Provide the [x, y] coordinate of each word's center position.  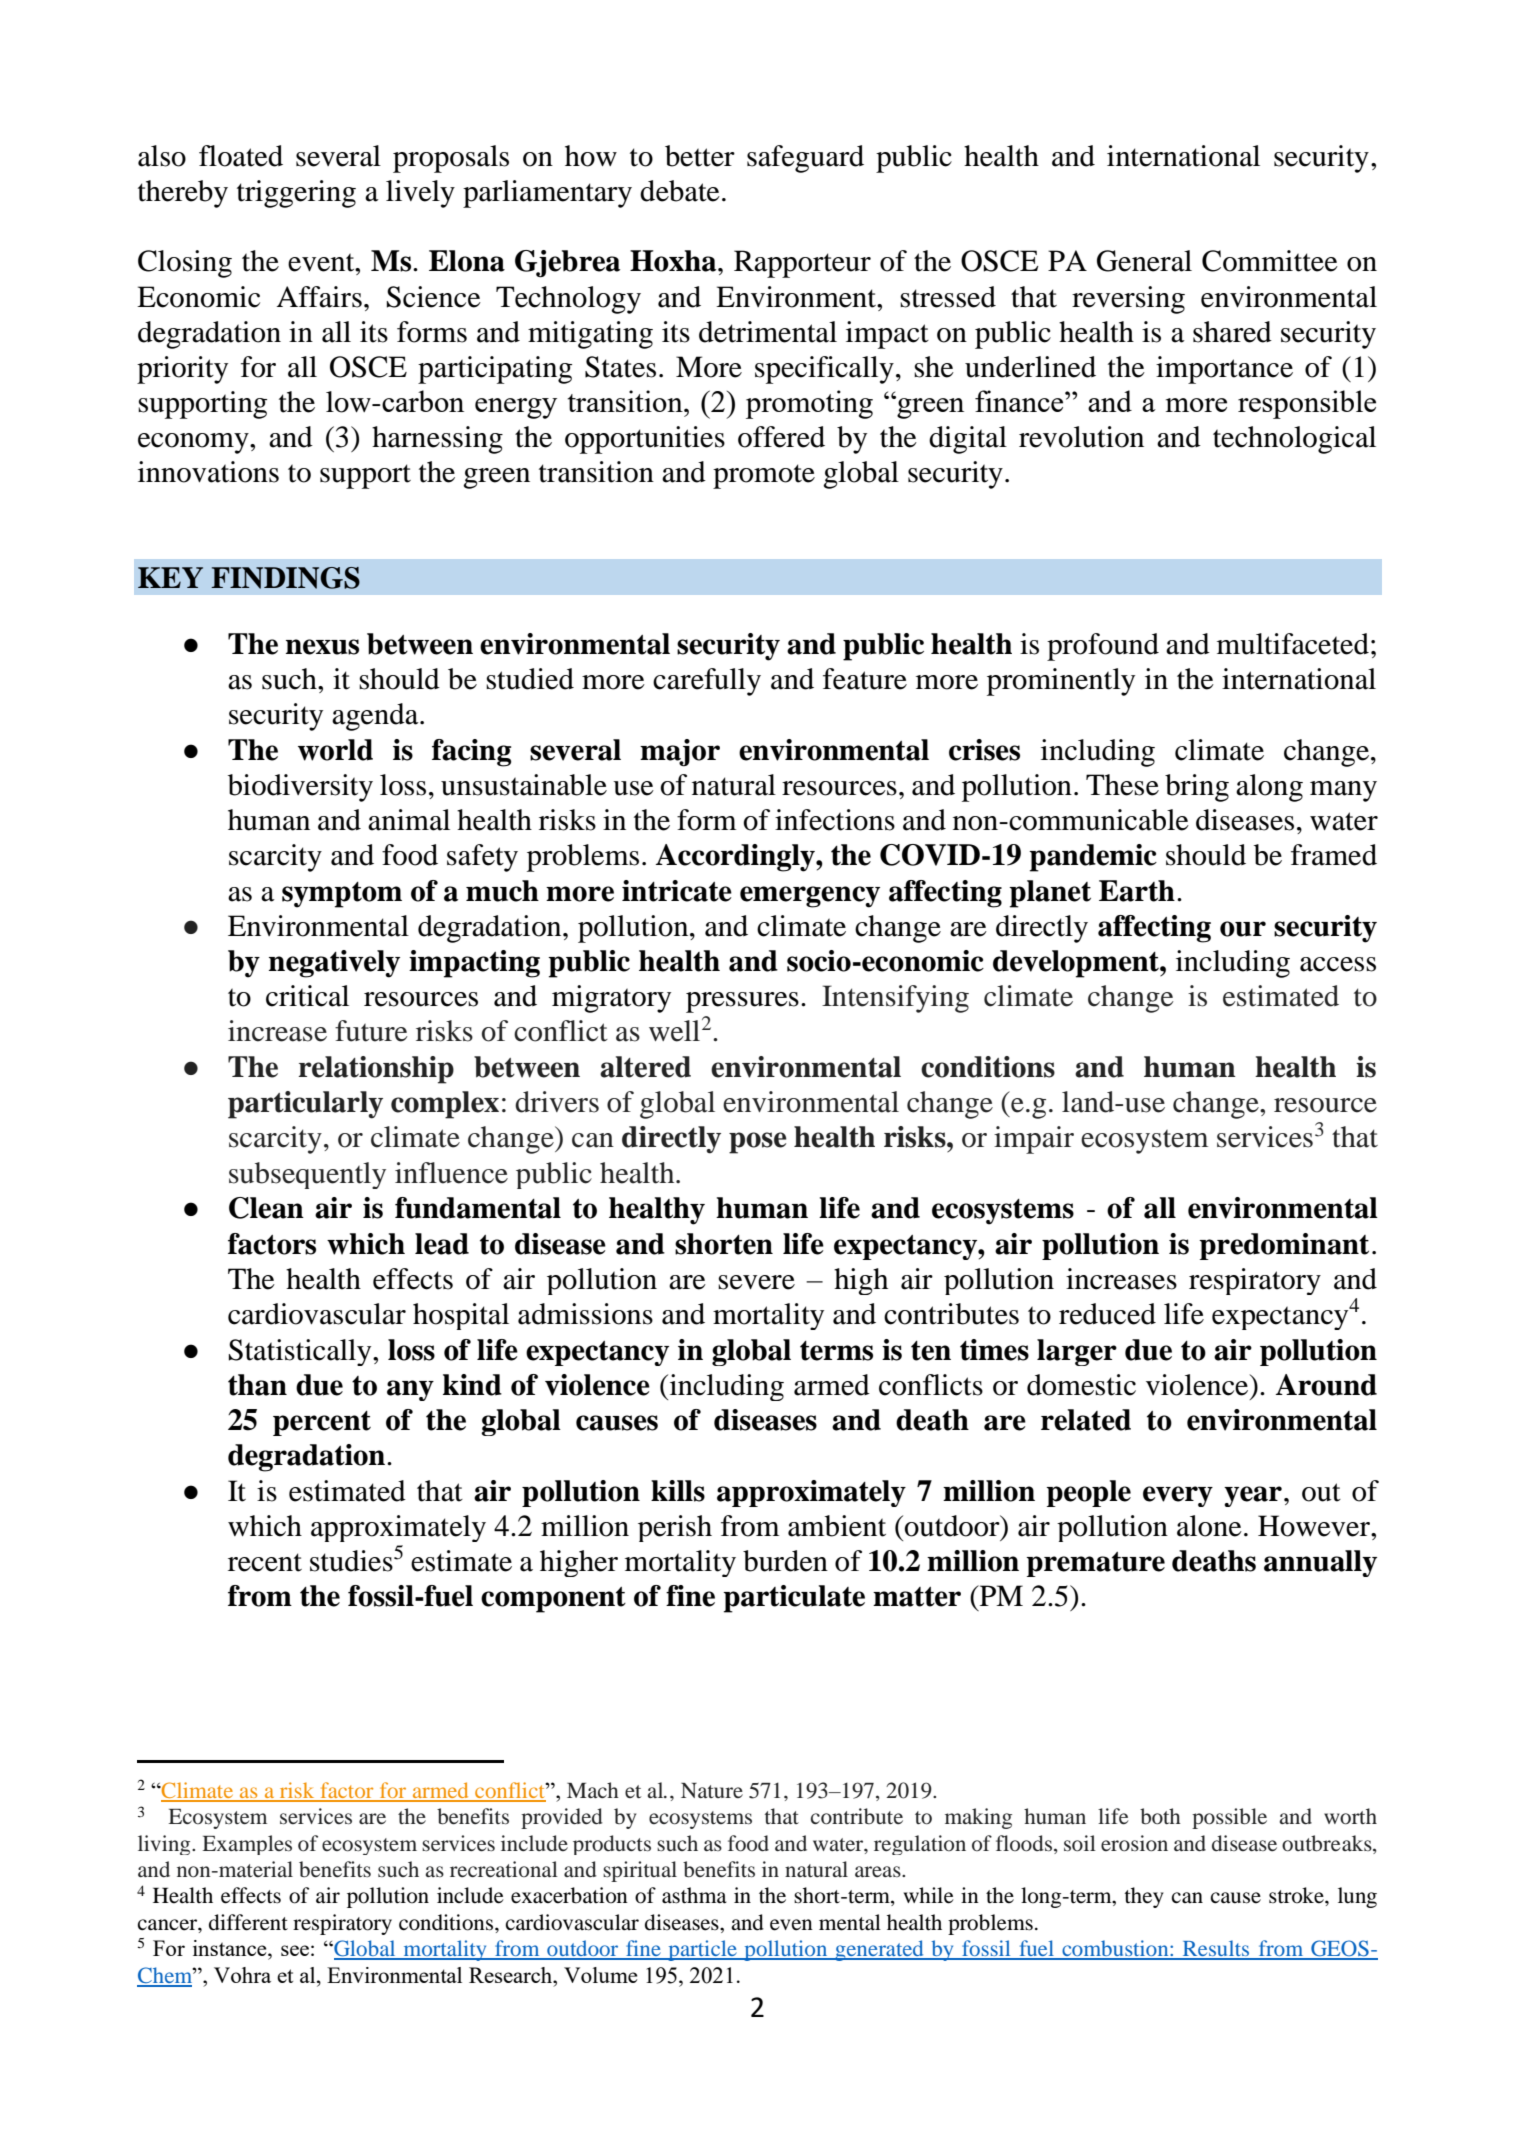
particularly [305, 1105]
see [295, 1950]
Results [1216, 1949]
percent [322, 1423]
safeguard [805, 159]
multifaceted [1293, 644]
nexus [322, 647]
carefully [707, 682]
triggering [296, 194]
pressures [742, 1002]
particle [702, 1950]
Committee [1270, 261]
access [1338, 964]
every [1178, 1496]
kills [678, 1491]
